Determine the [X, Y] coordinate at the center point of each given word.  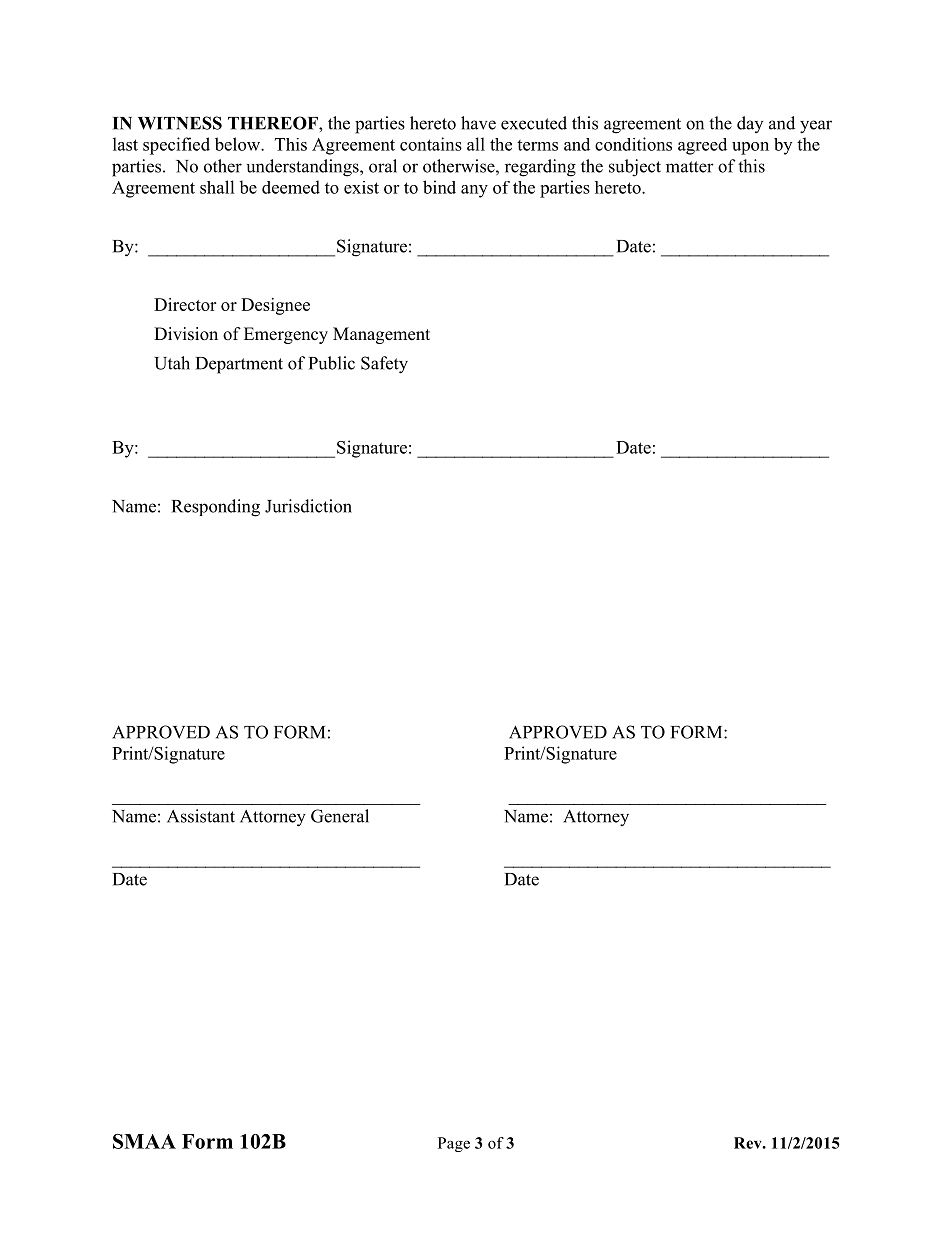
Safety [384, 365]
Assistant [201, 816]
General [340, 816]
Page [454, 1144]
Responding [216, 508]
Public [332, 363]
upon [750, 148]
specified [176, 146]
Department [239, 365]
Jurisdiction [308, 506]
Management [381, 335]
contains [431, 144]
